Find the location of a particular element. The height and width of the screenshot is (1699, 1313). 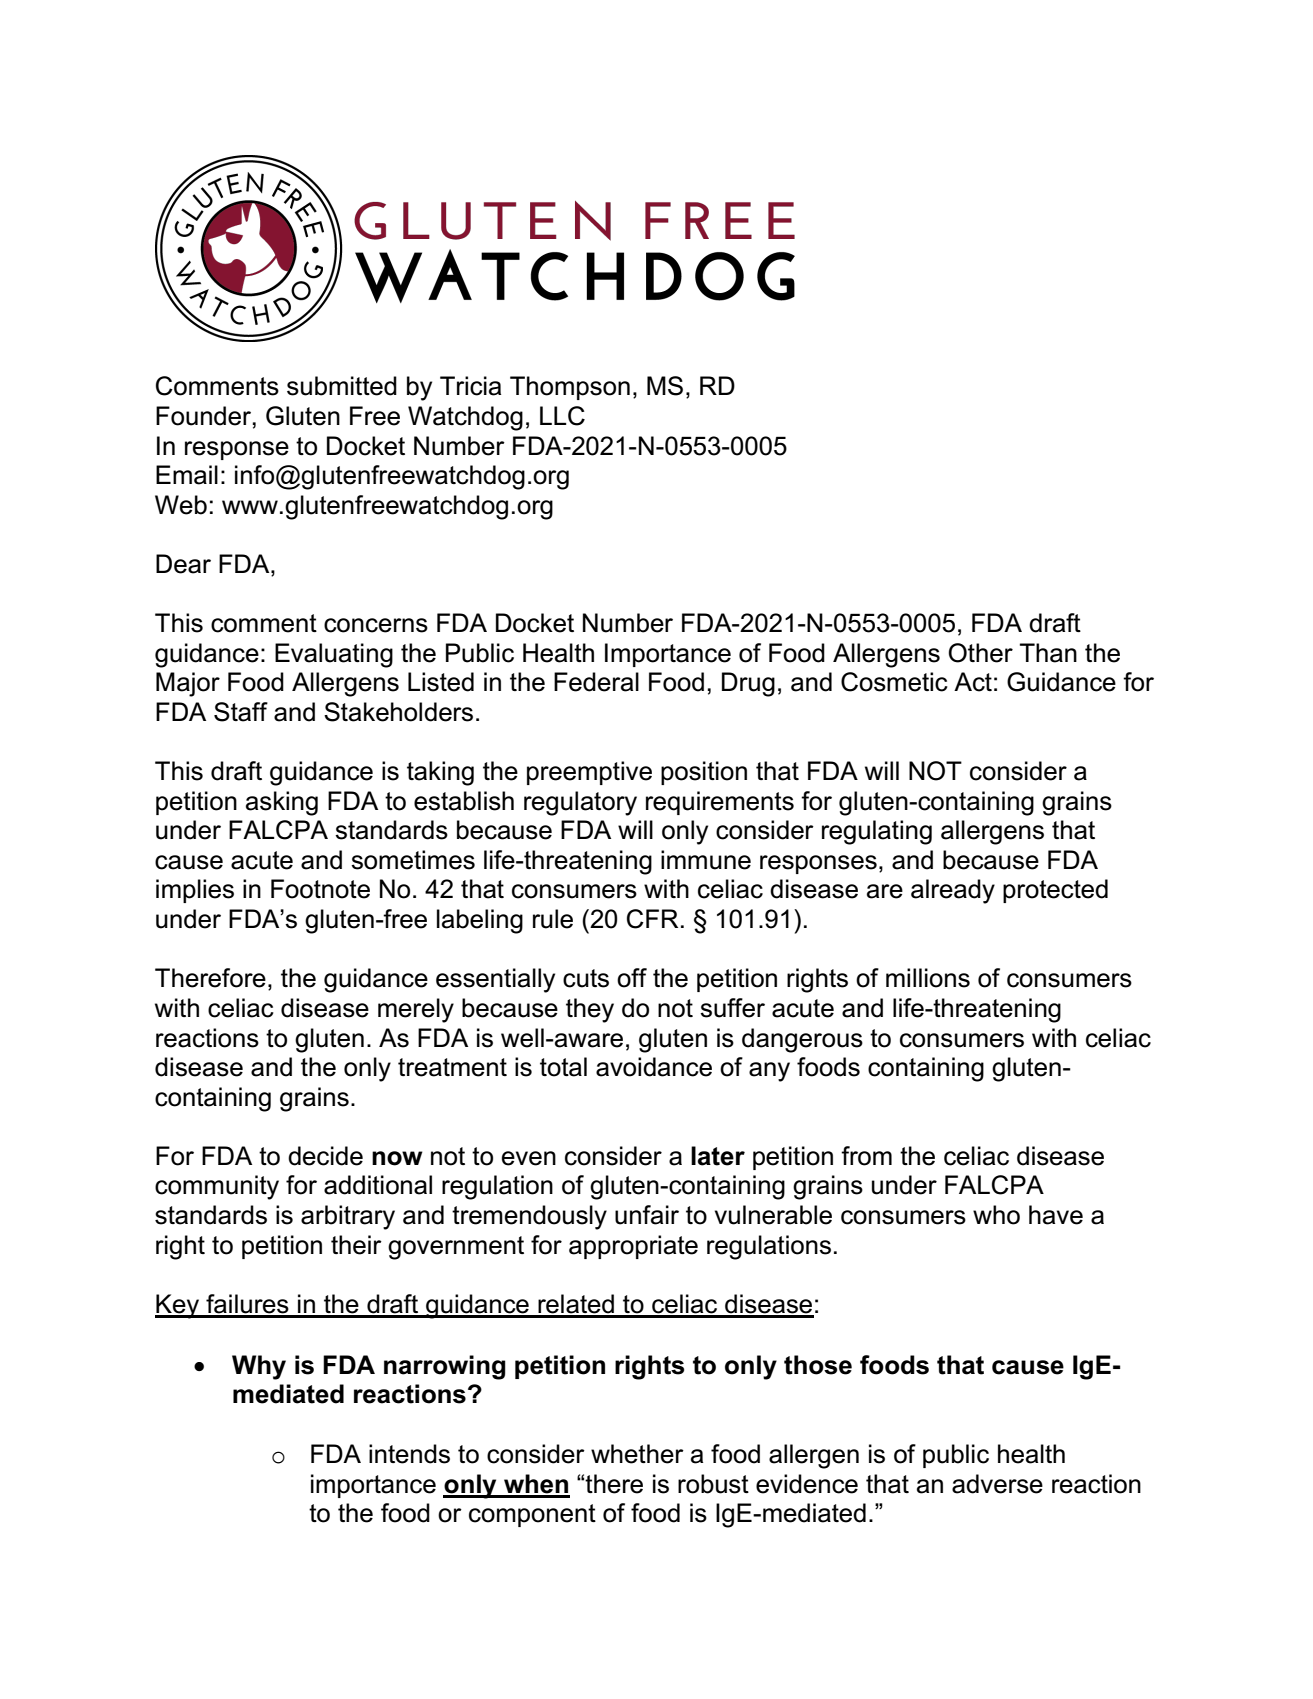

Other is located at coordinates (981, 653).
